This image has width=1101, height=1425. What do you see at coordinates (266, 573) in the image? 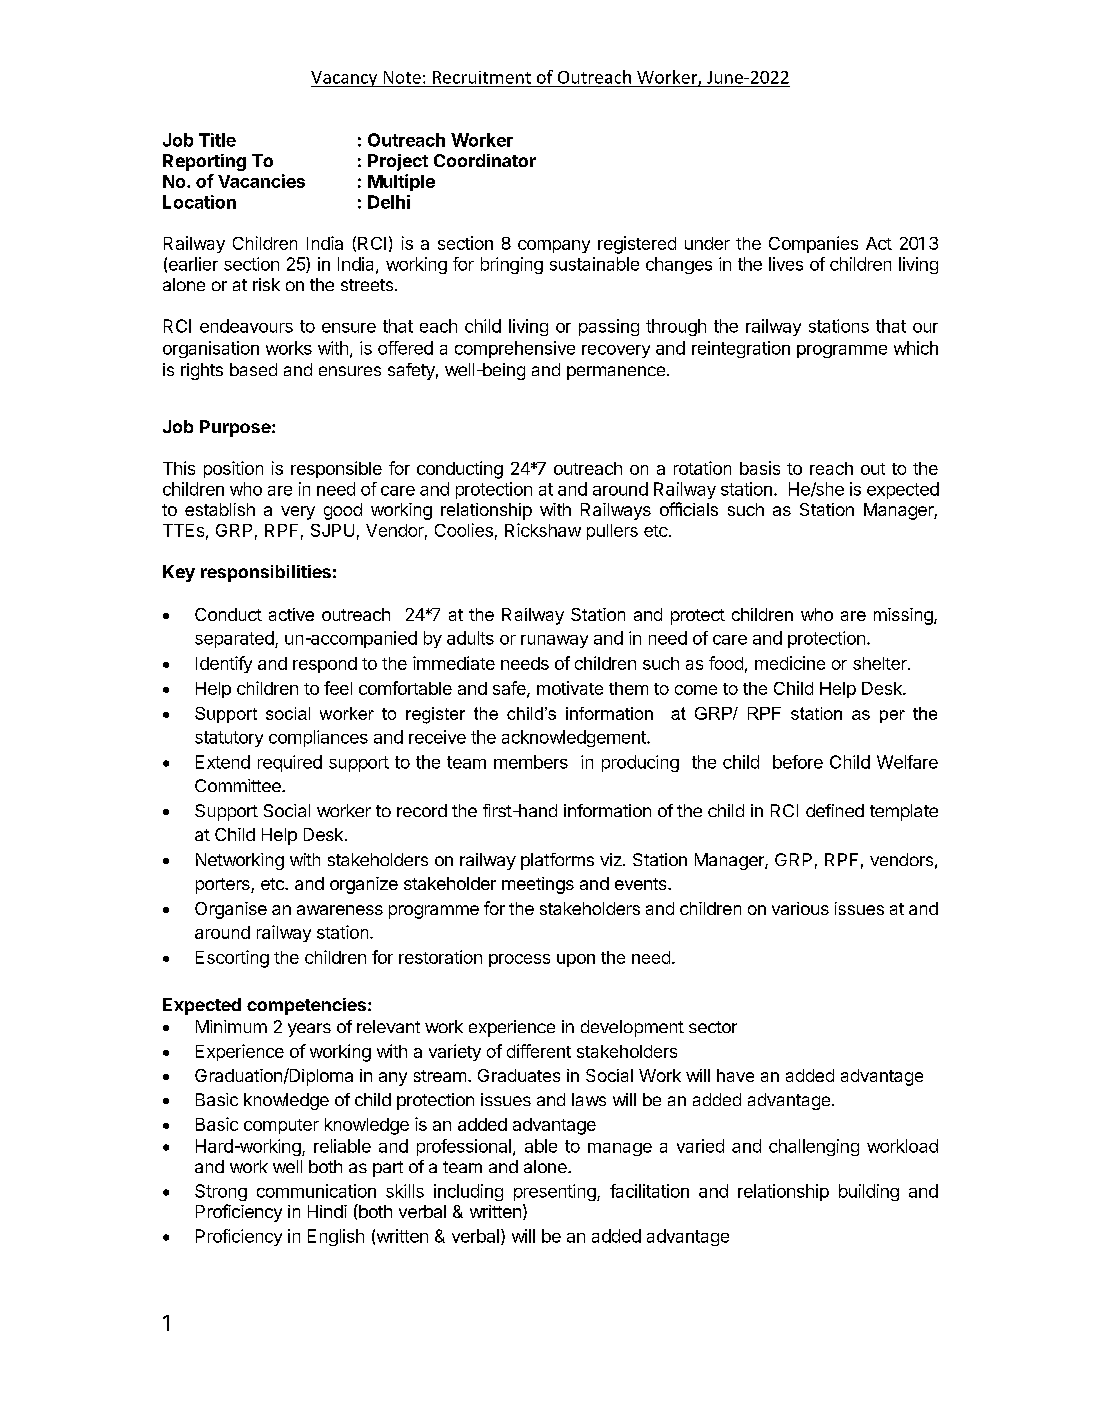
I see `responsibilities` at bounding box center [266, 573].
